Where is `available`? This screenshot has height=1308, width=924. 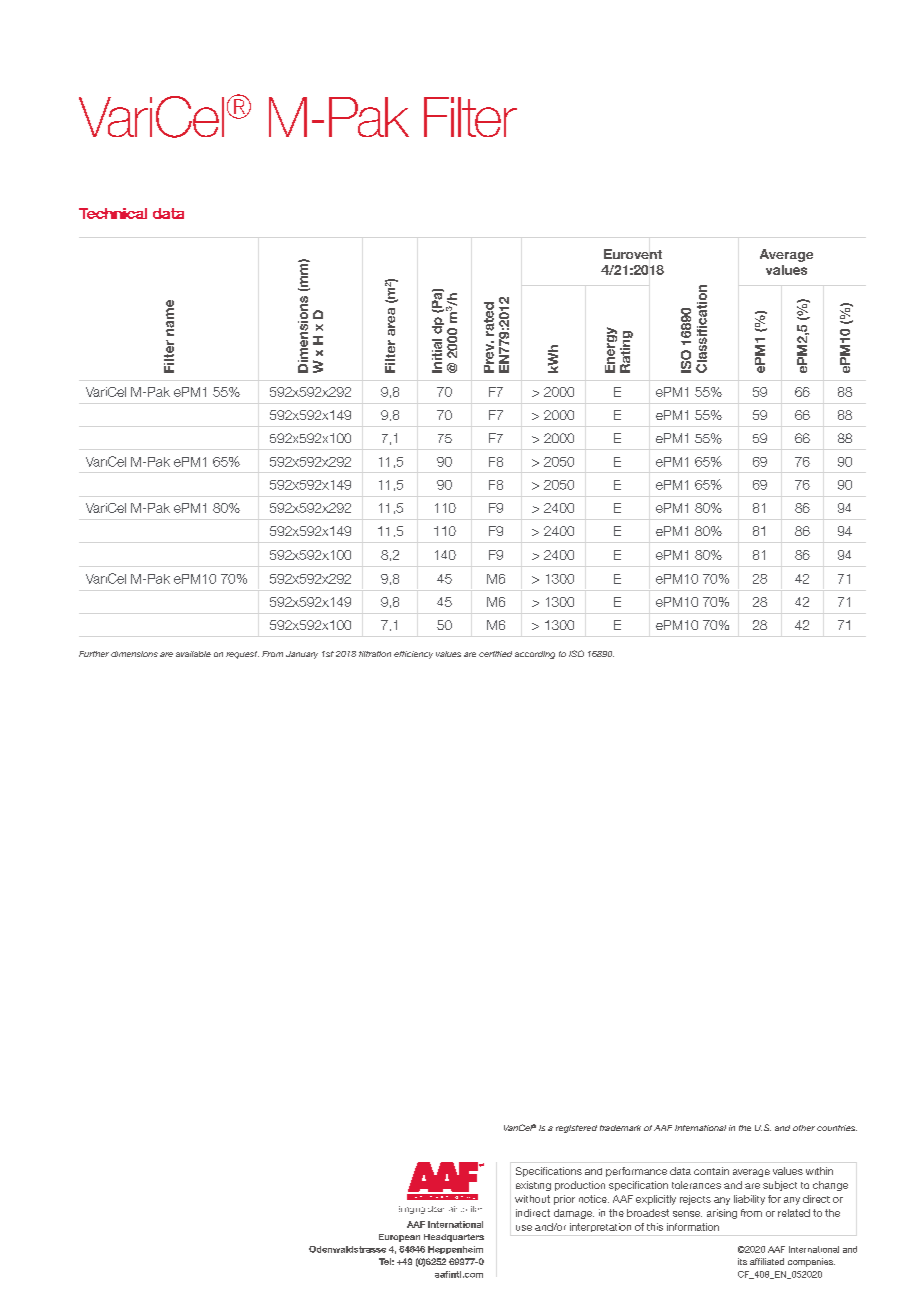 available is located at coordinates (193, 654).
